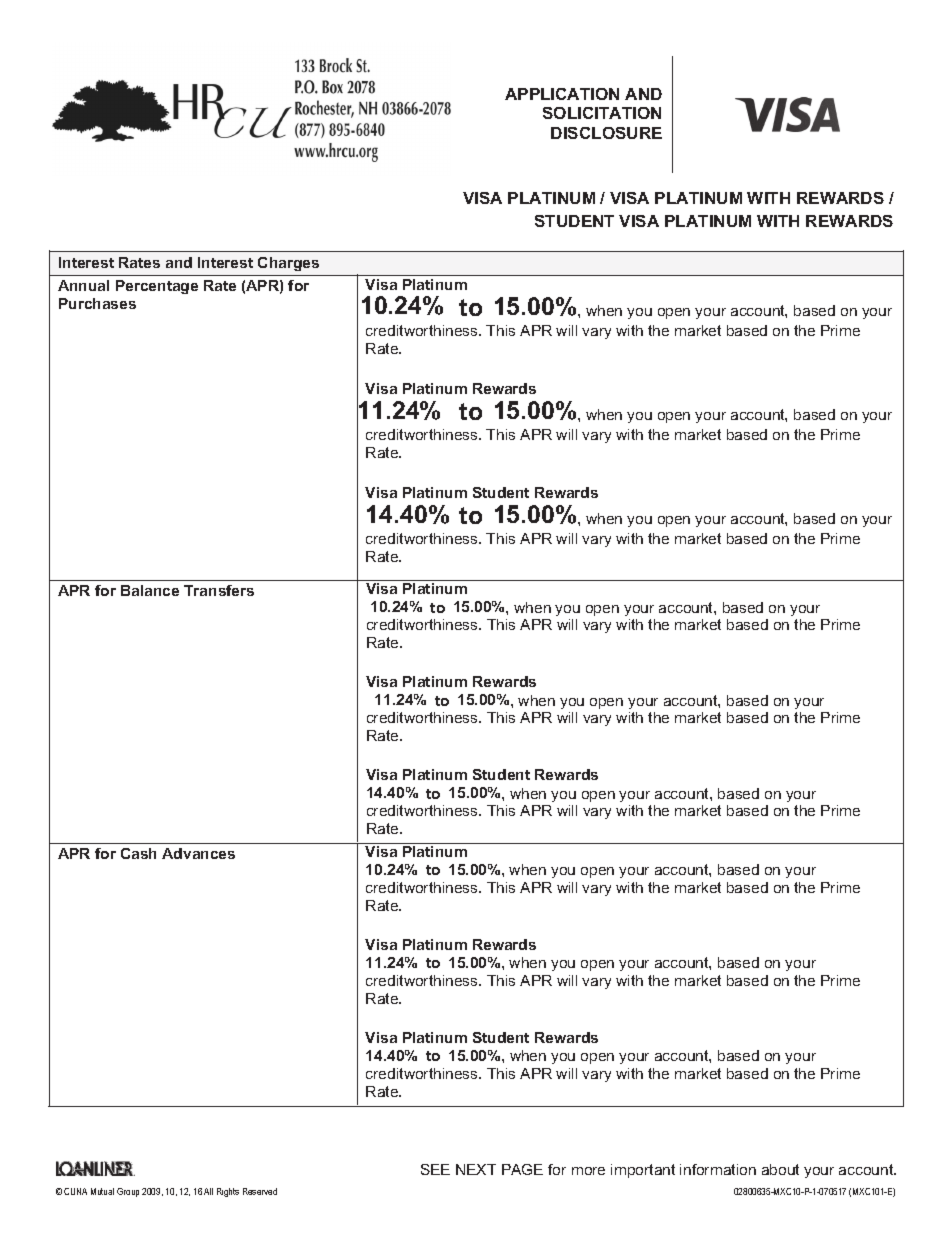 This screenshot has width=952, height=1233. Describe the element at coordinates (198, 853) in the screenshot. I see `Advances` at that location.
